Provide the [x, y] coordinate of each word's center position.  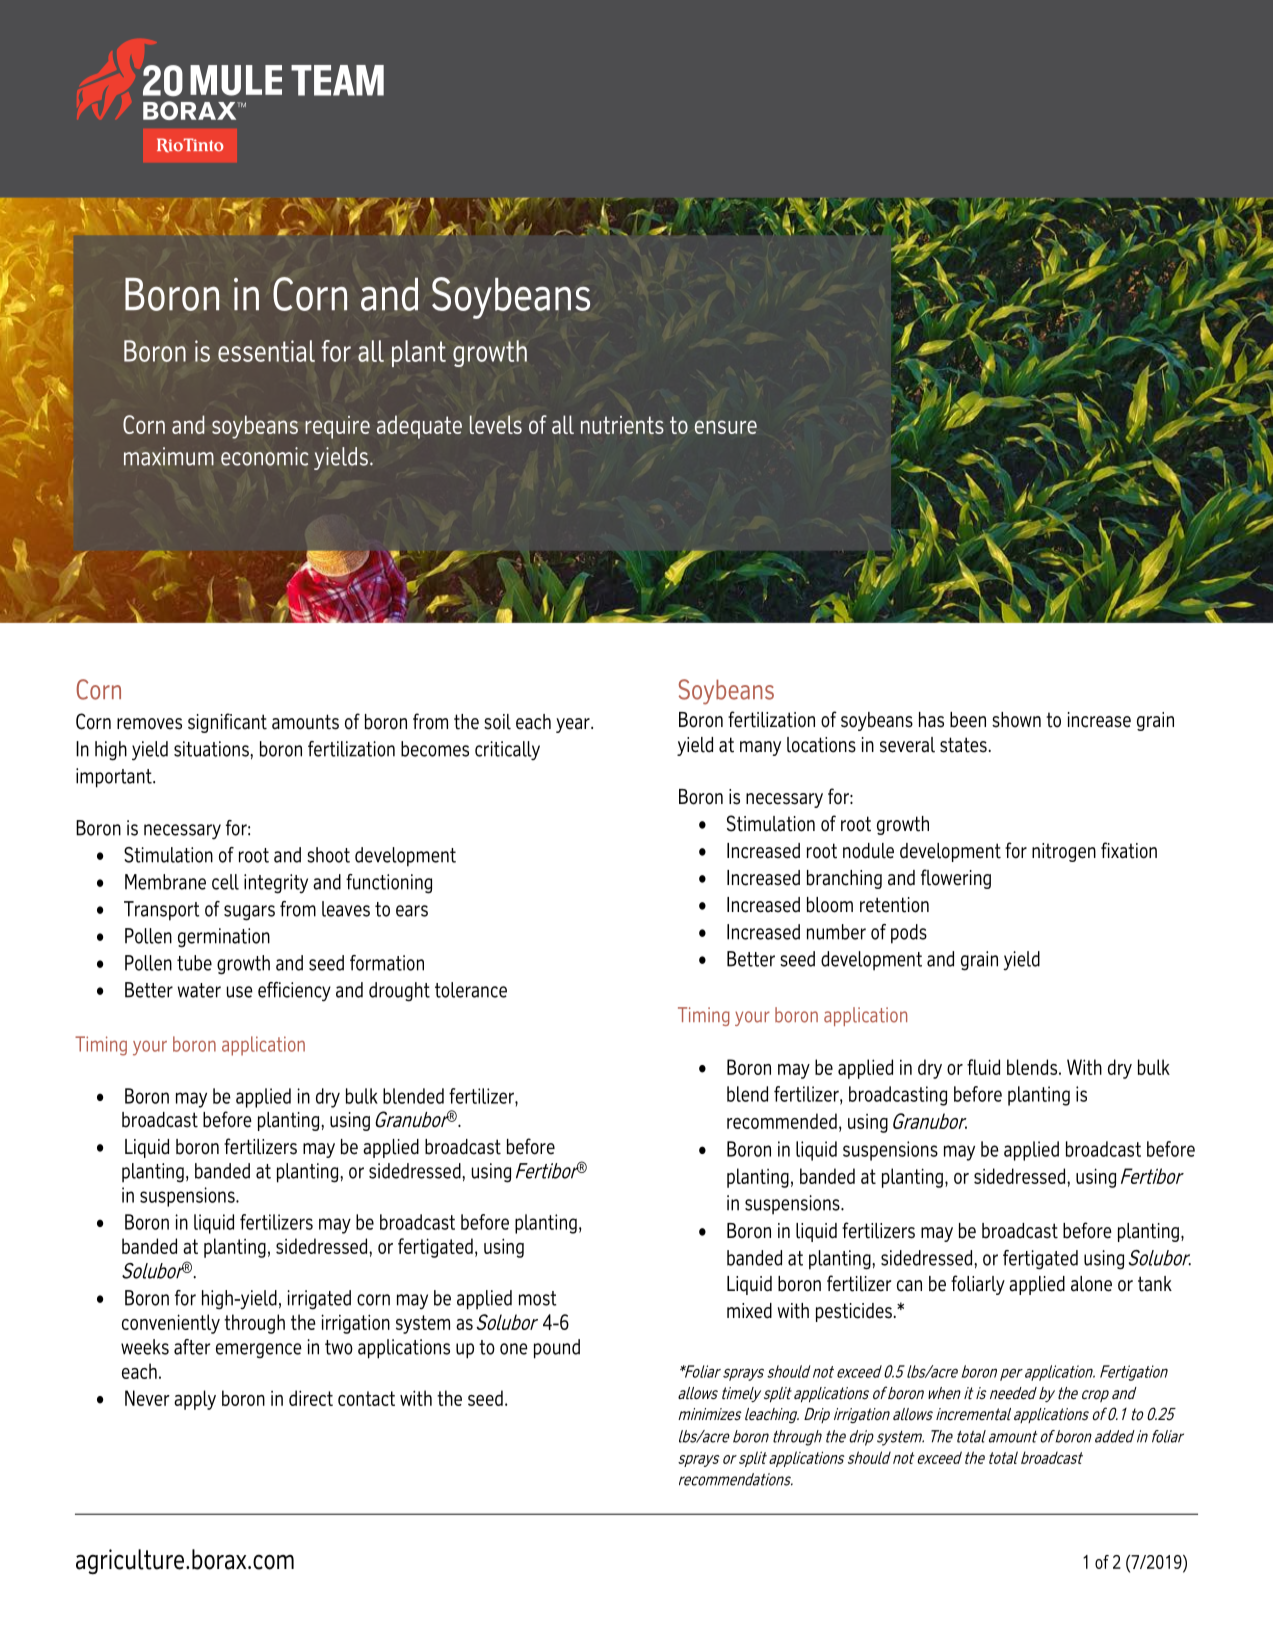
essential [266, 351]
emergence [259, 1351]
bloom [830, 905]
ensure [726, 427]
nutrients [622, 425]
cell [225, 882]
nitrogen [1064, 852]
